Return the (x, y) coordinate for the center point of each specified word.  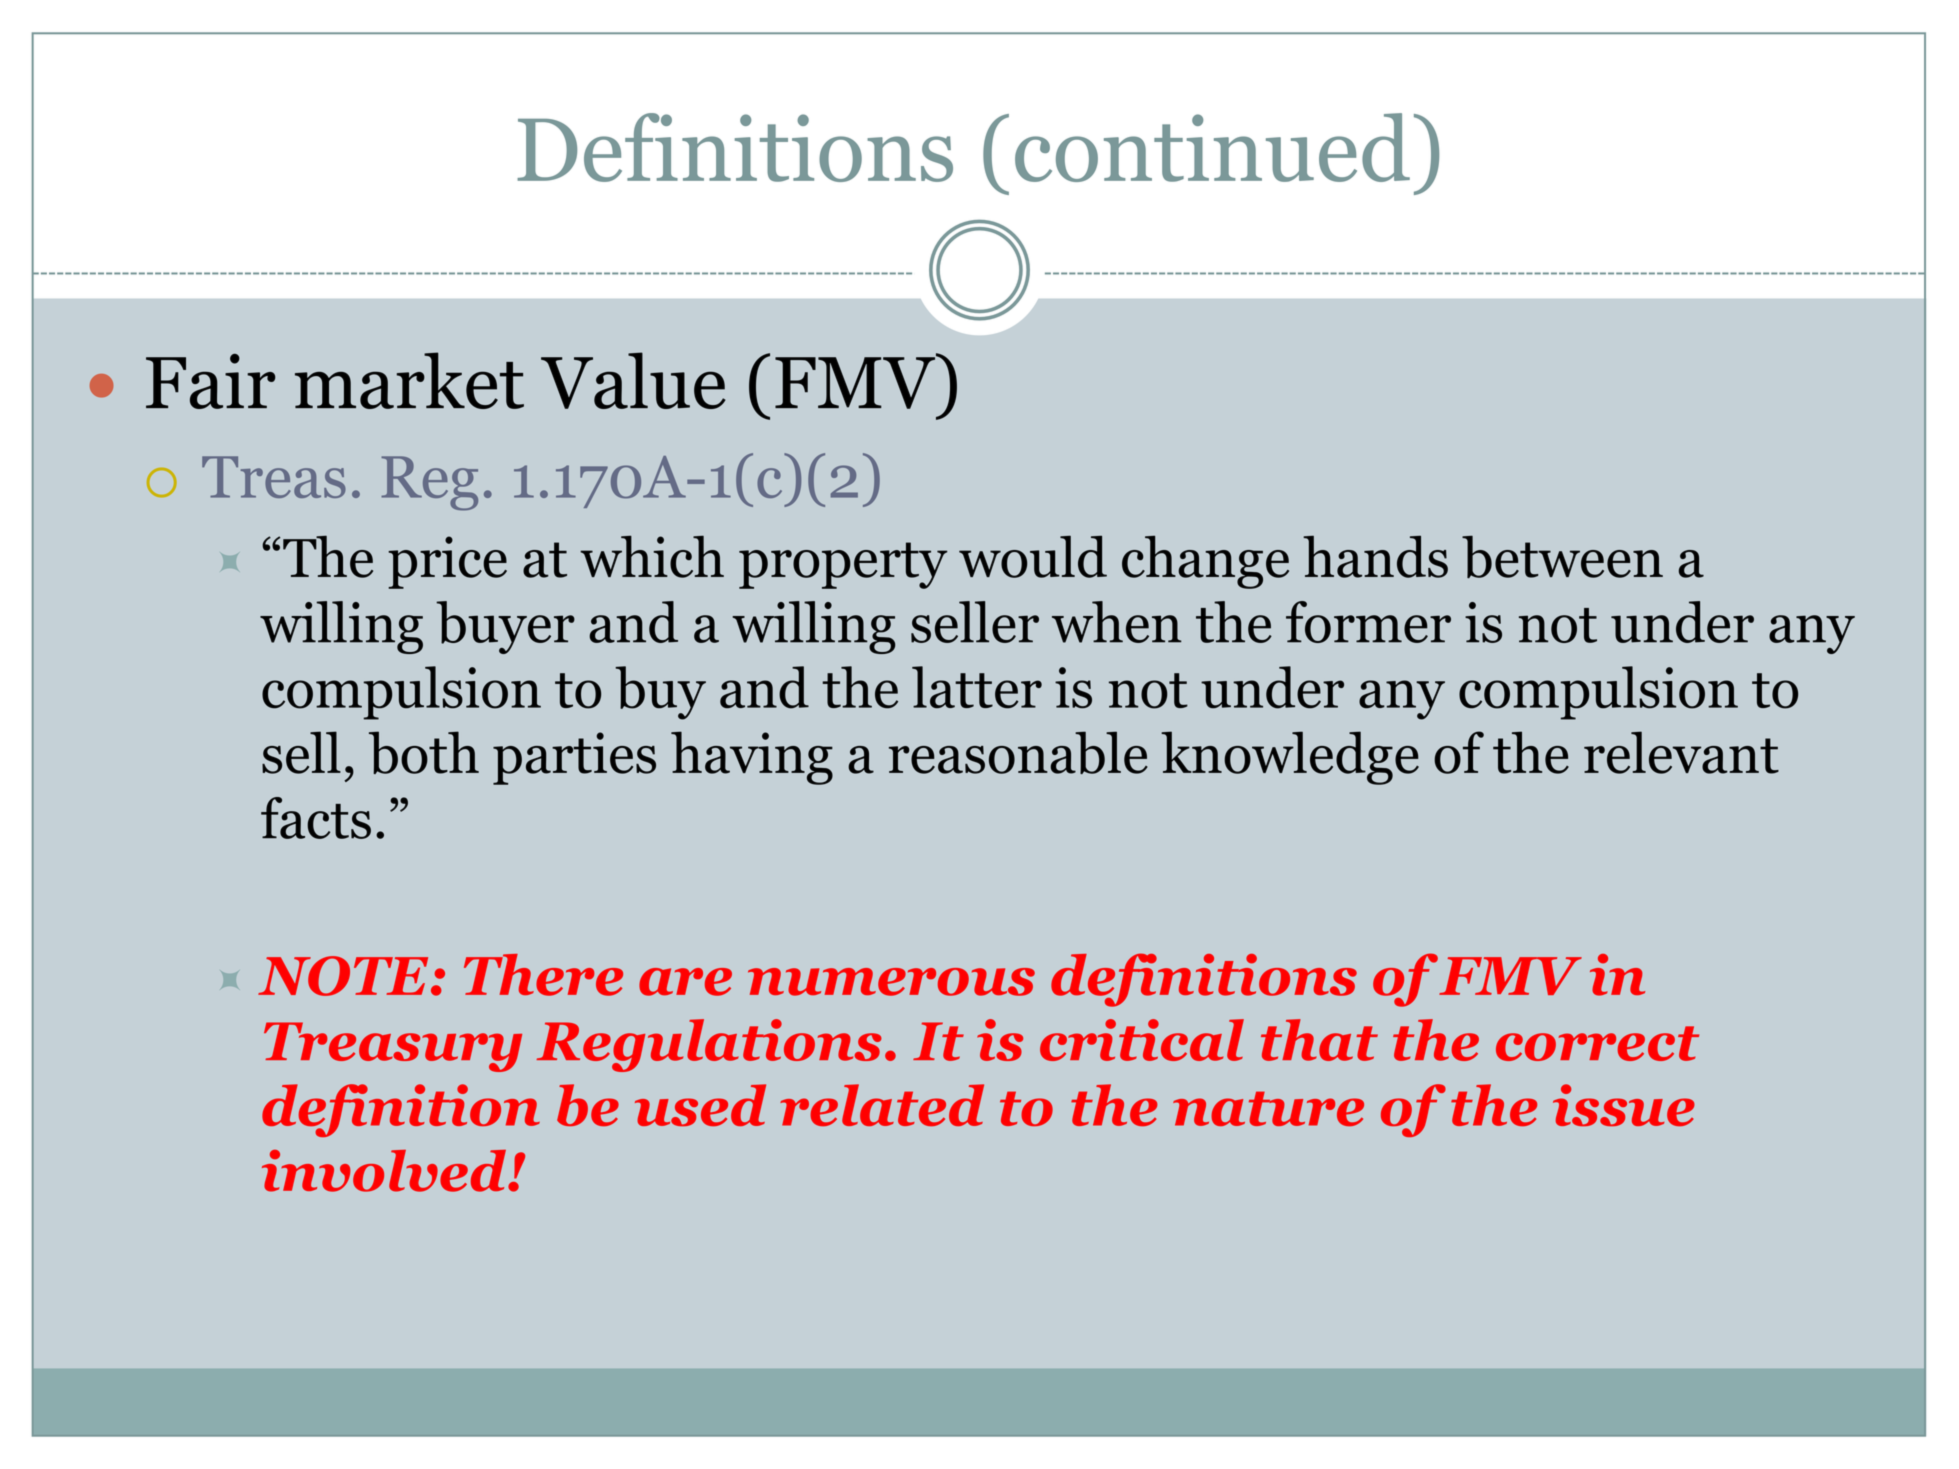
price (447, 562)
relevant (1681, 752)
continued (1212, 147)
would (1033, 556)
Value (633, 380)
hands (1375, 556)
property (843, 565)
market (409, 380)
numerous (891, 982)
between (1562, 557)
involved (384, 1171)
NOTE (343, 976)
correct (1597, 1043)
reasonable (1018, 752)
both (424, 752)
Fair (211, 381)
